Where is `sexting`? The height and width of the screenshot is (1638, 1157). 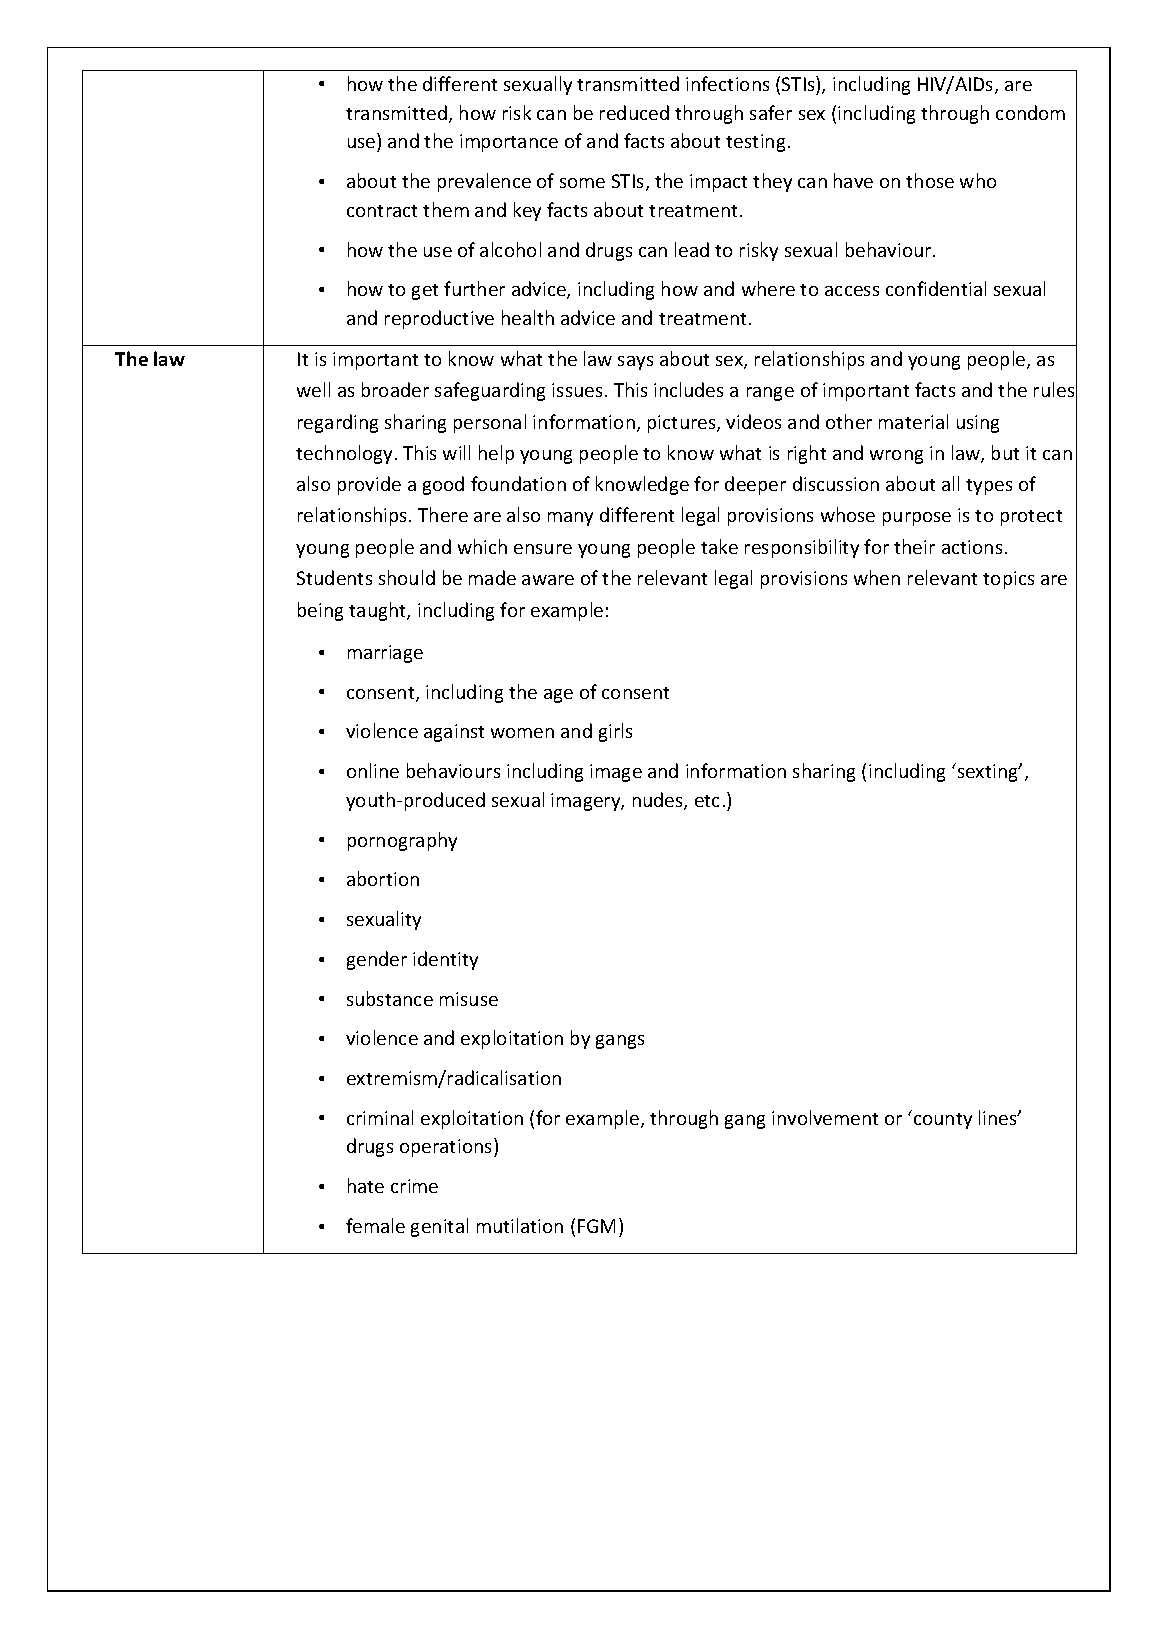
sexting is located at coordinates (987, 772).
